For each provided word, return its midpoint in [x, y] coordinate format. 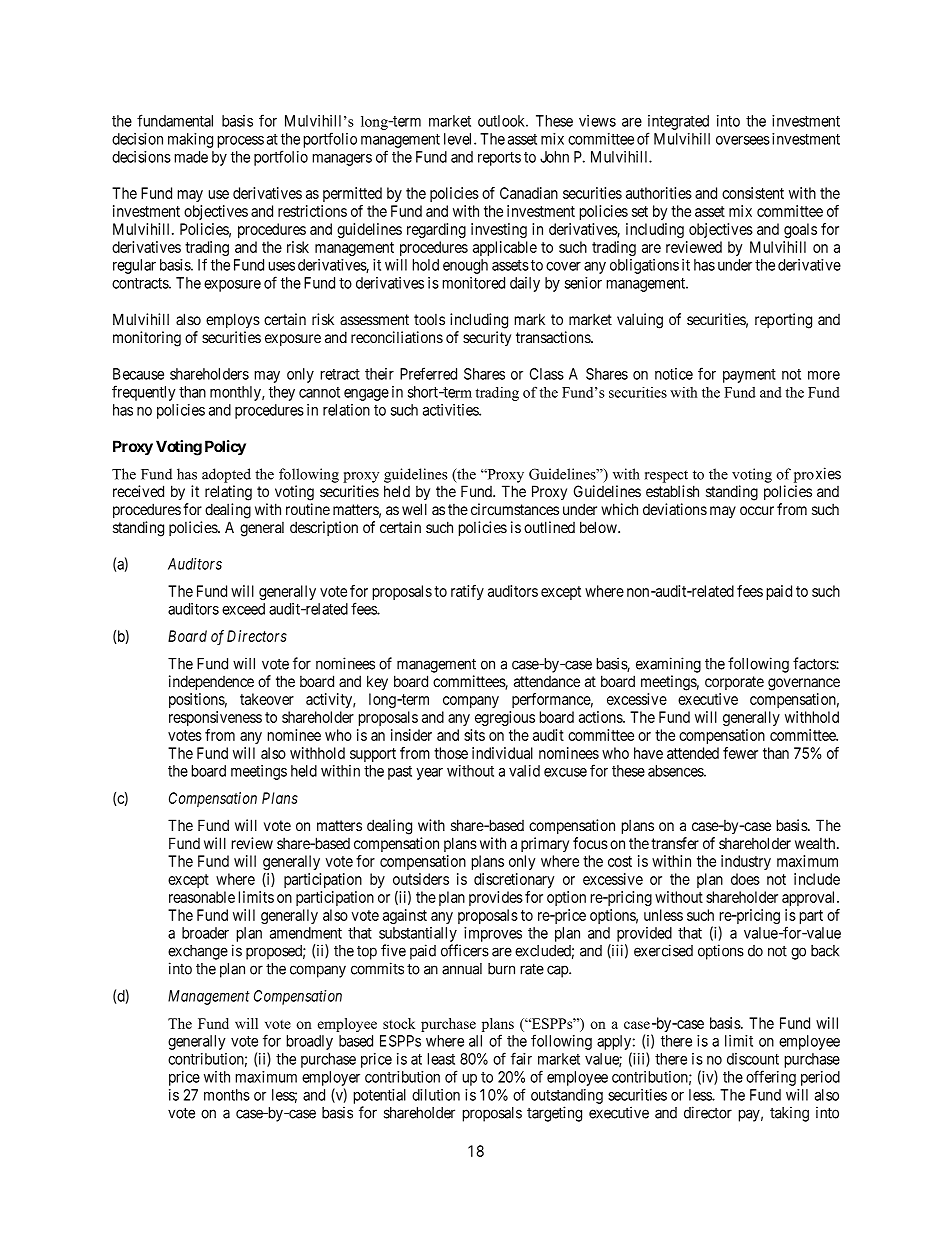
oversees [743, 140]
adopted [226, 475]
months [227, 1095]
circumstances [515, 509]
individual [502, 753]
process [241, 142]
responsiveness [215, 718]
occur [757, 510]
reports [499, 159]
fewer [740, 753]
